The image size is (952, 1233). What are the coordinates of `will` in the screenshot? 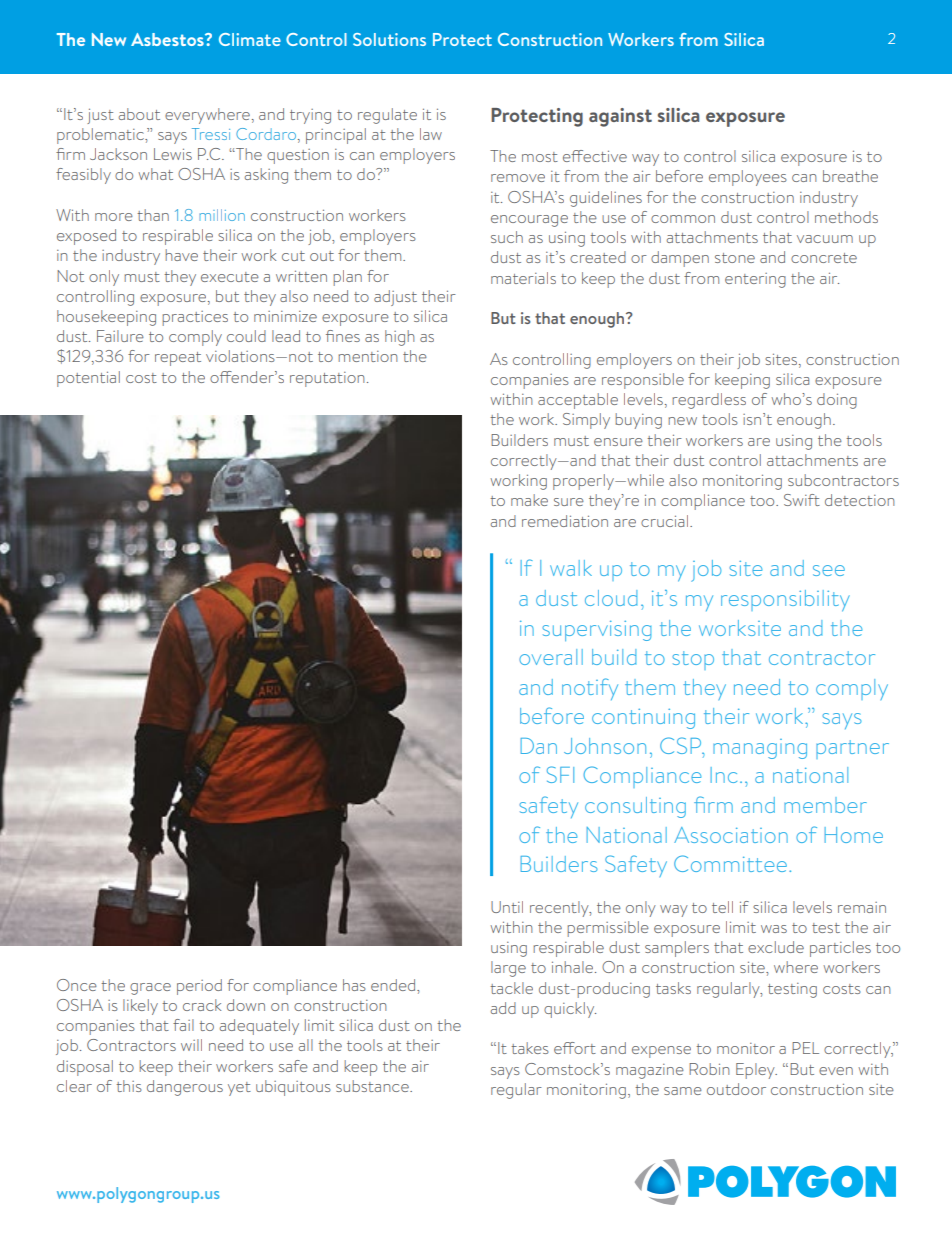 It's located at (191, 1045).
